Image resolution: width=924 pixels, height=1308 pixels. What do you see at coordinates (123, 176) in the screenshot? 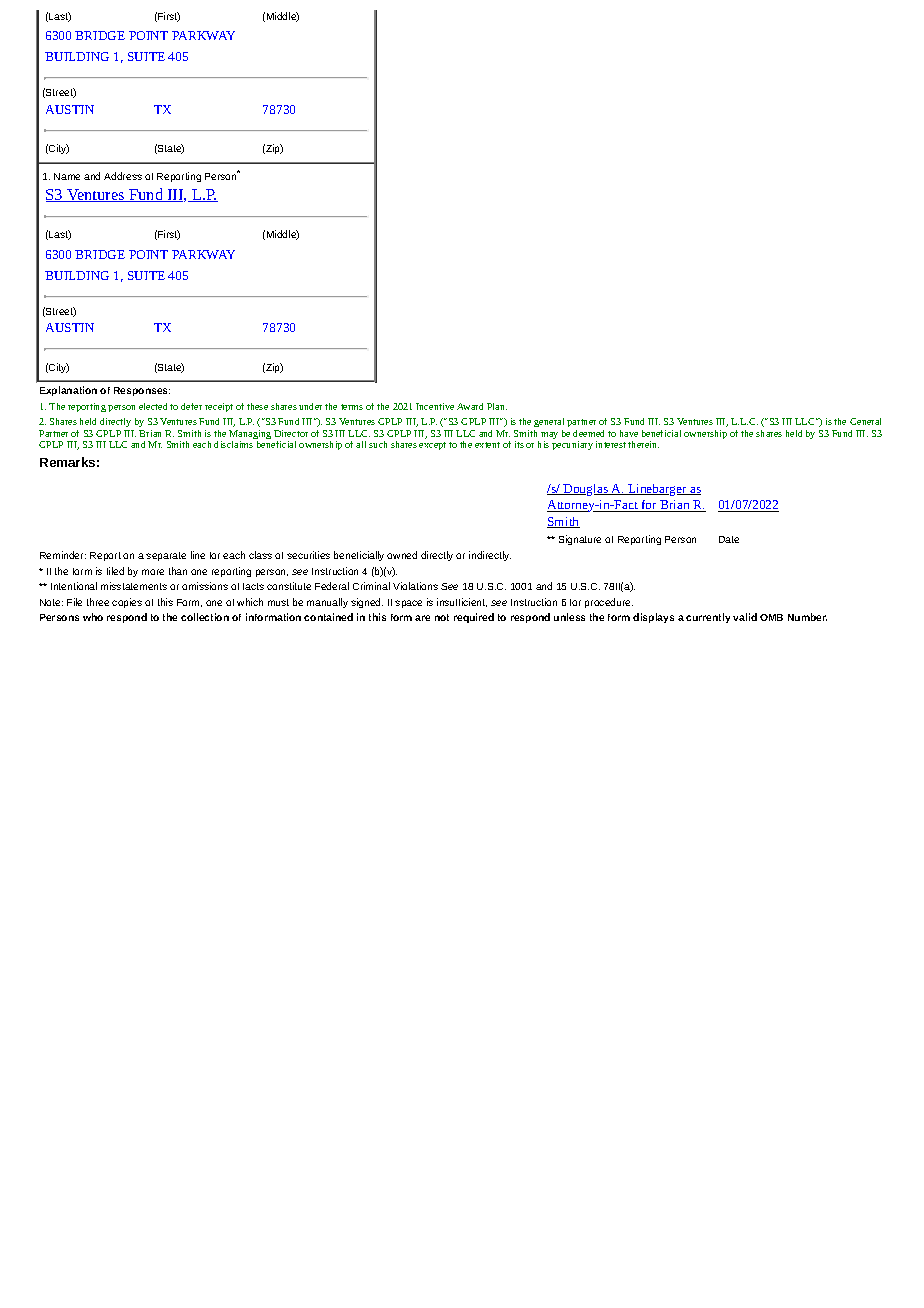
I see `Address` at bounding box center [123, 176].
